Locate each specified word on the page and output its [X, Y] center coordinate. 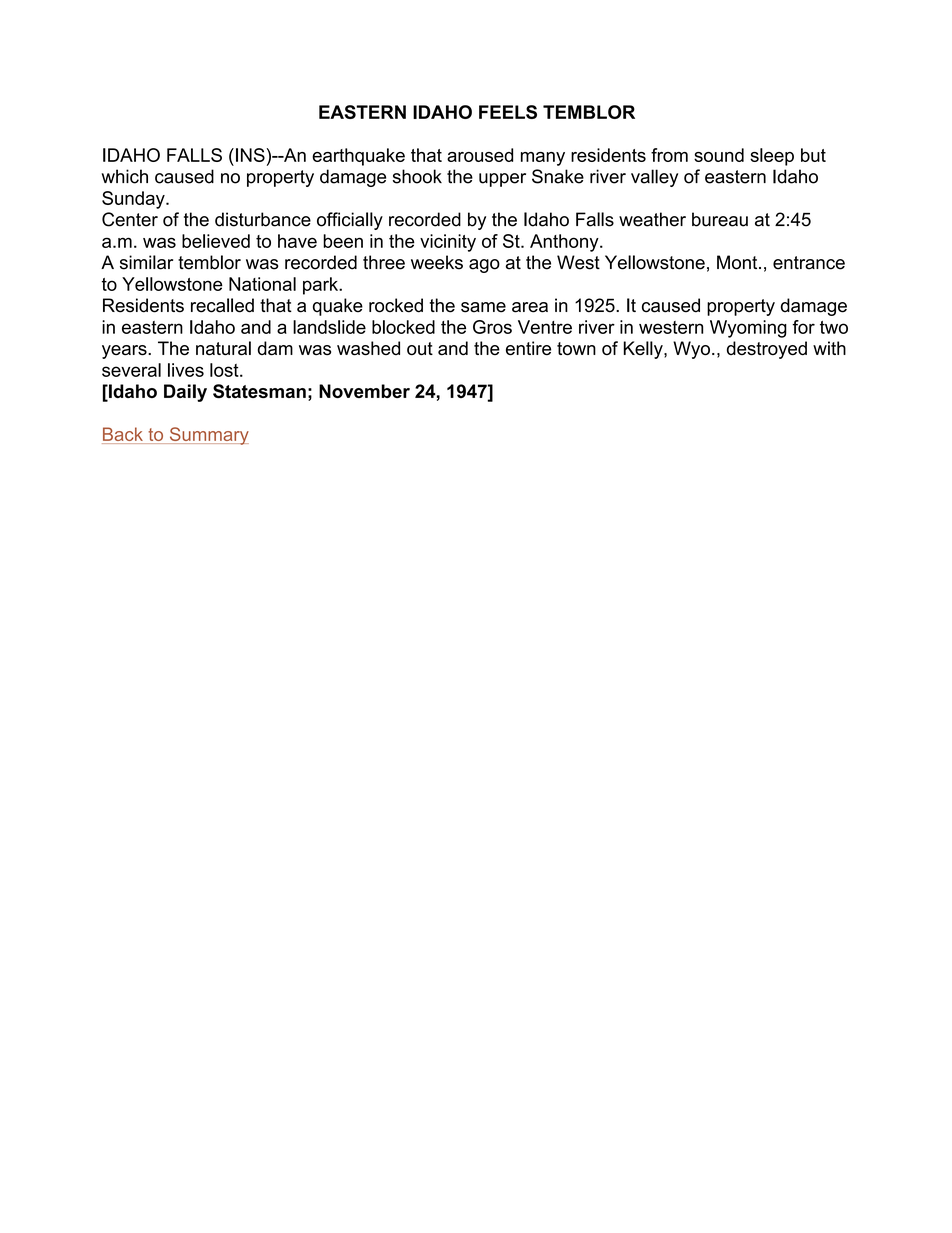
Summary [208, 436]
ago [484, 266]
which [125, 176]
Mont [738, 262]
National [262, 284]
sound [719, 155]
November [364, 391]
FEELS [508, 112]
